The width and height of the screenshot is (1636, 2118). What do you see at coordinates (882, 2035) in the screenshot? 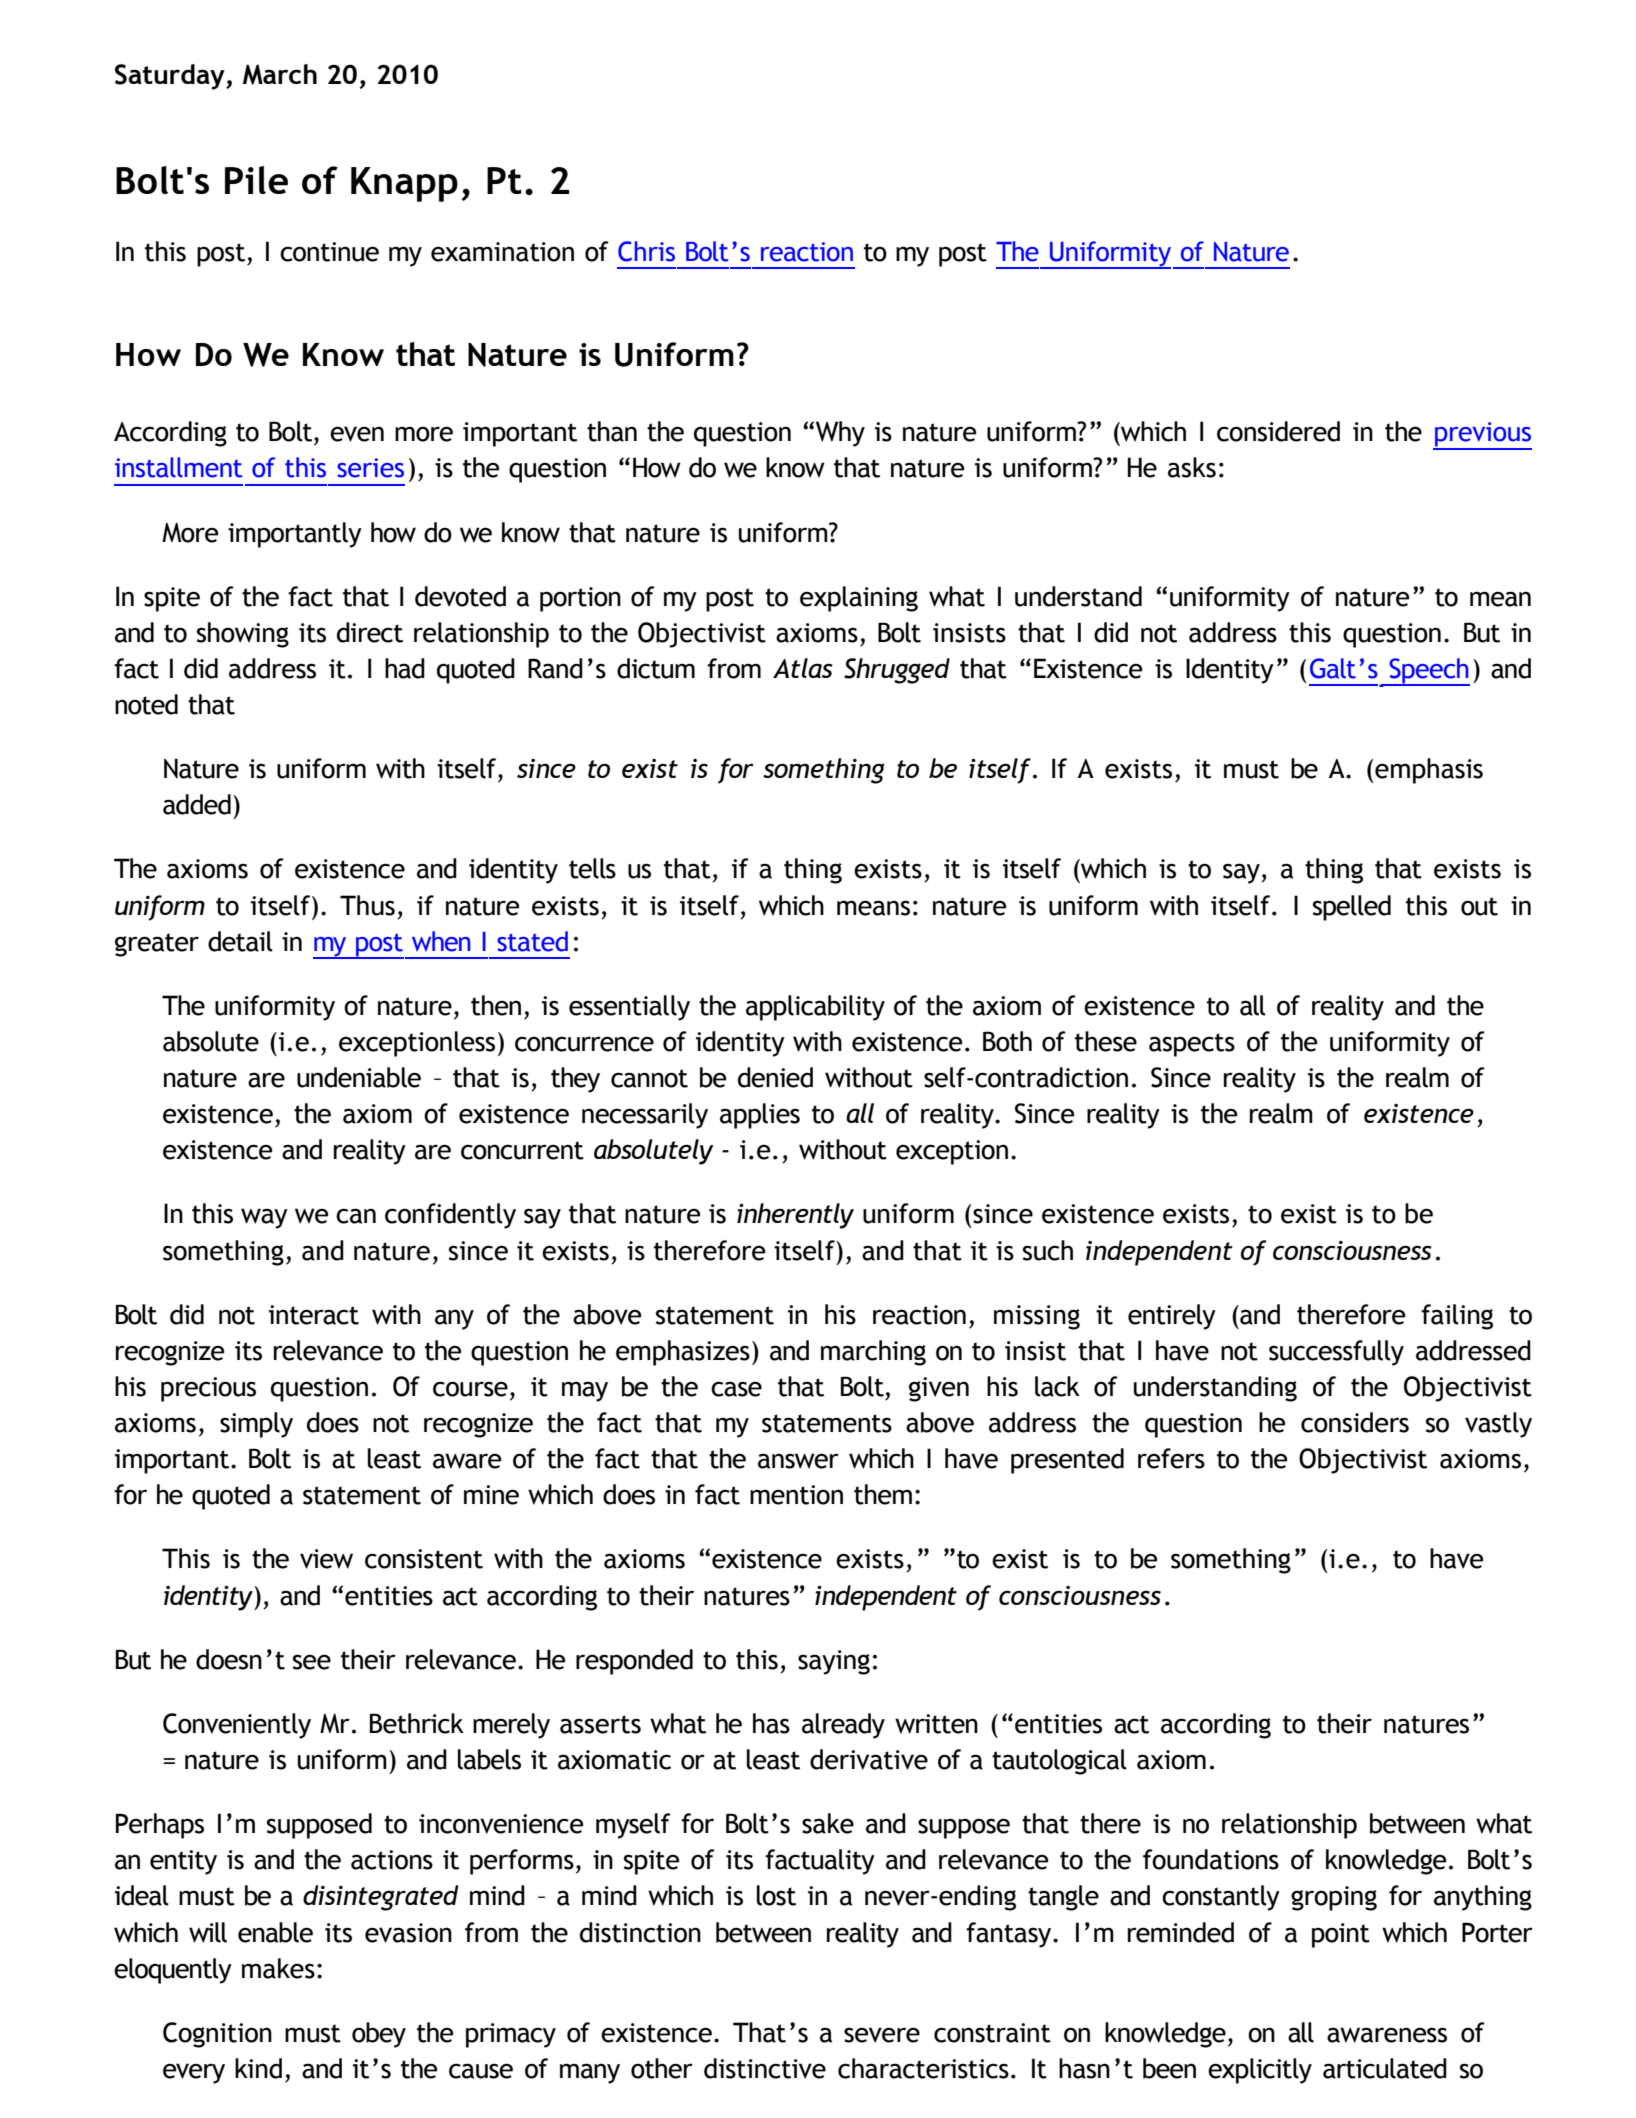
I see `severe` at bounding box center [882, 2035].
